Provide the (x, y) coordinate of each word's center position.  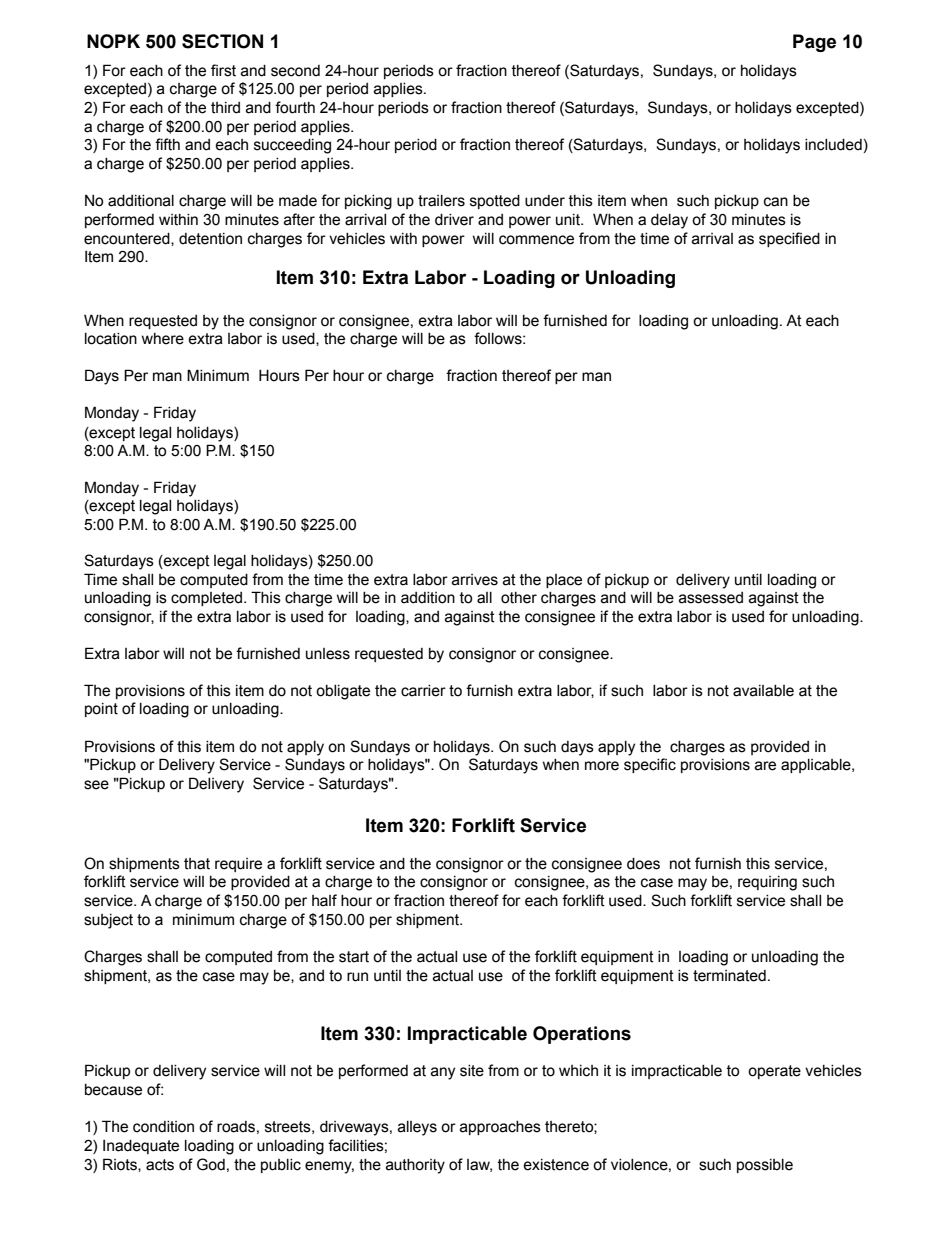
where (163, 339)
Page (814, 43)
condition (163, 1127)
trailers (441, 201)
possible (765, 1166)
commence (536, 240)
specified (789, 239)
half (324, 900)
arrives (475, 580)
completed (206, 599)
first (223, 70)
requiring (767, 883)
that (197, 864)
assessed (711, 598)
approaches (500, 1128)
